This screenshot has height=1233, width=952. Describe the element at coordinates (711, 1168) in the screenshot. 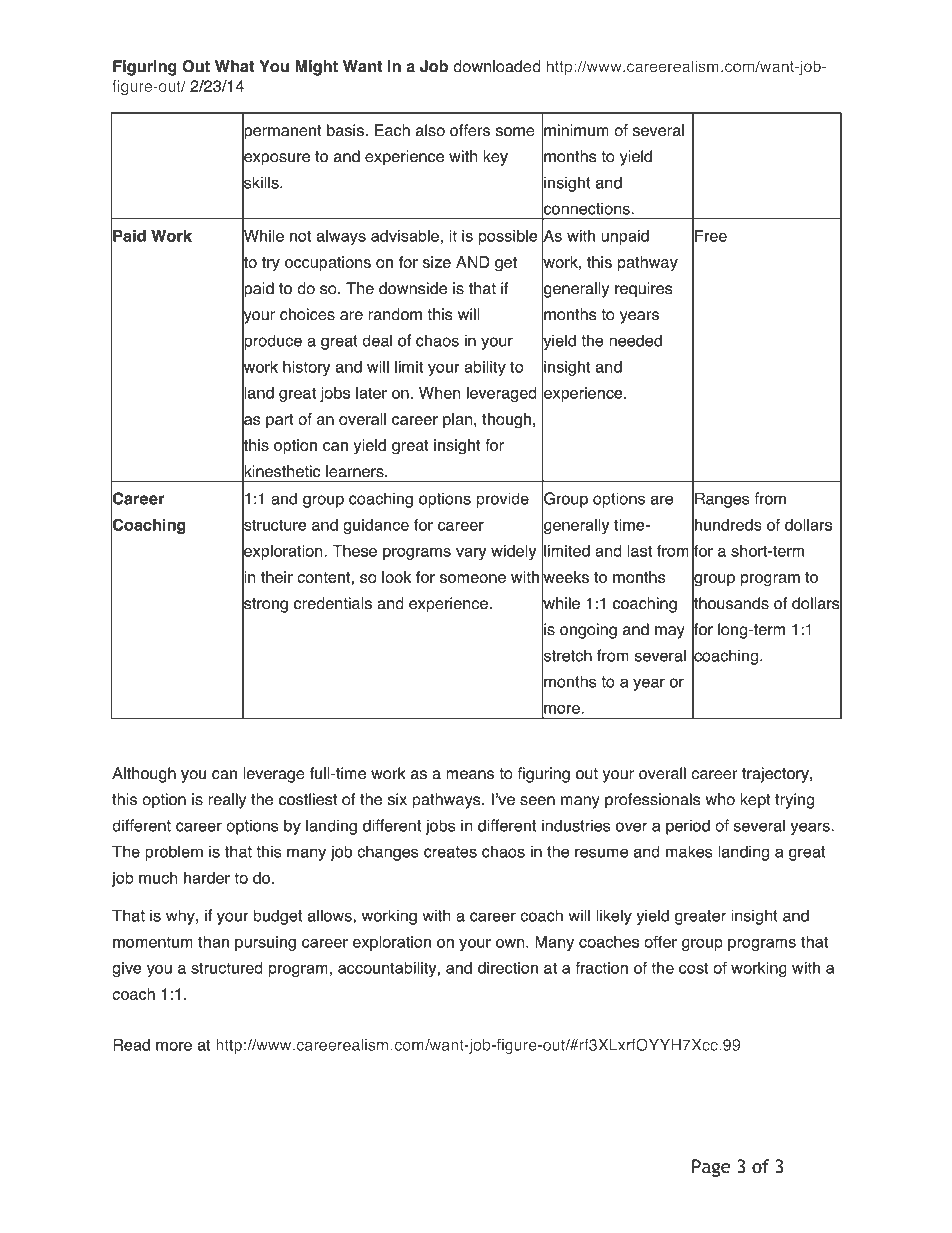

I see `Page` at that location.
